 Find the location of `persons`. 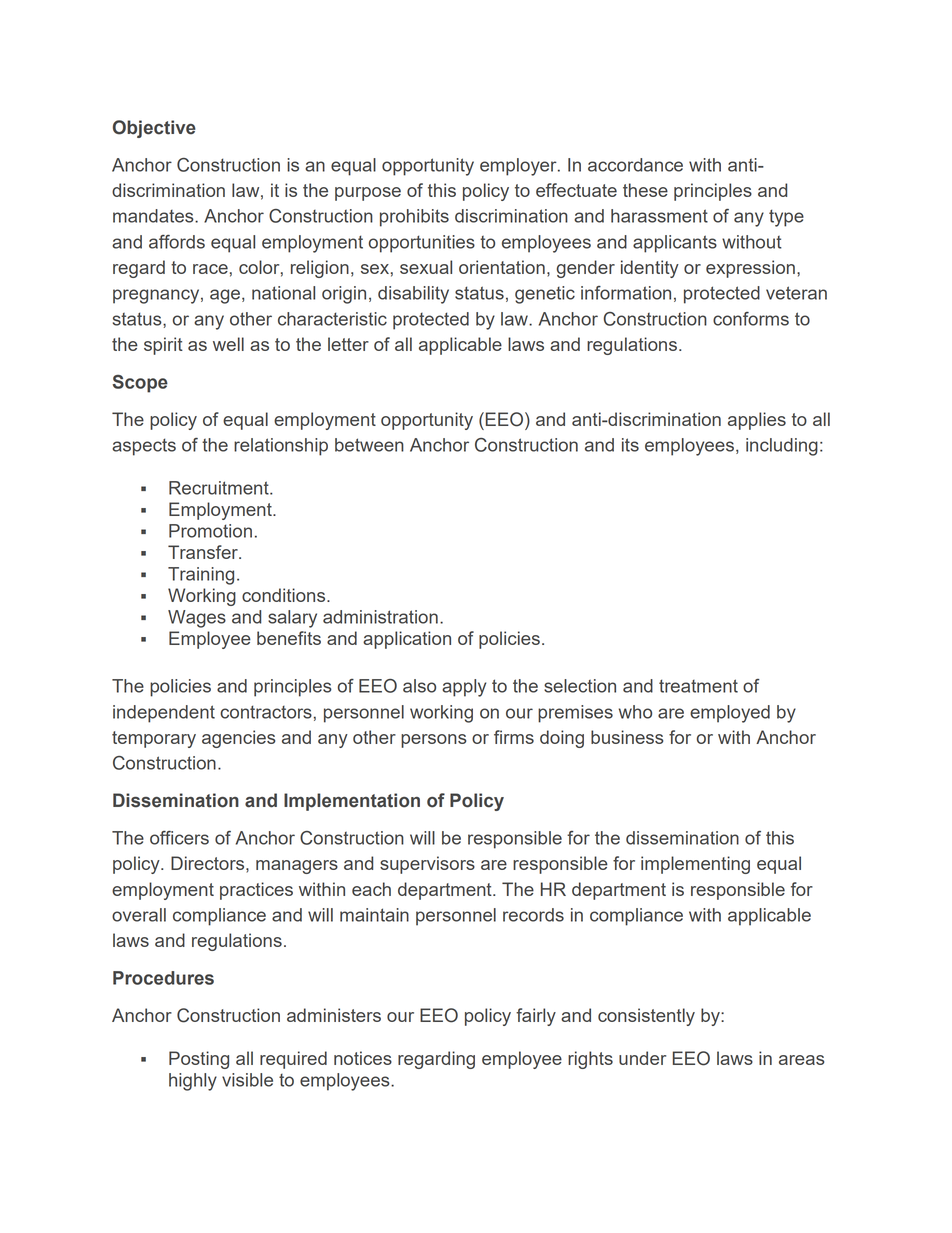

persons is located at coordinates (433, 741).
